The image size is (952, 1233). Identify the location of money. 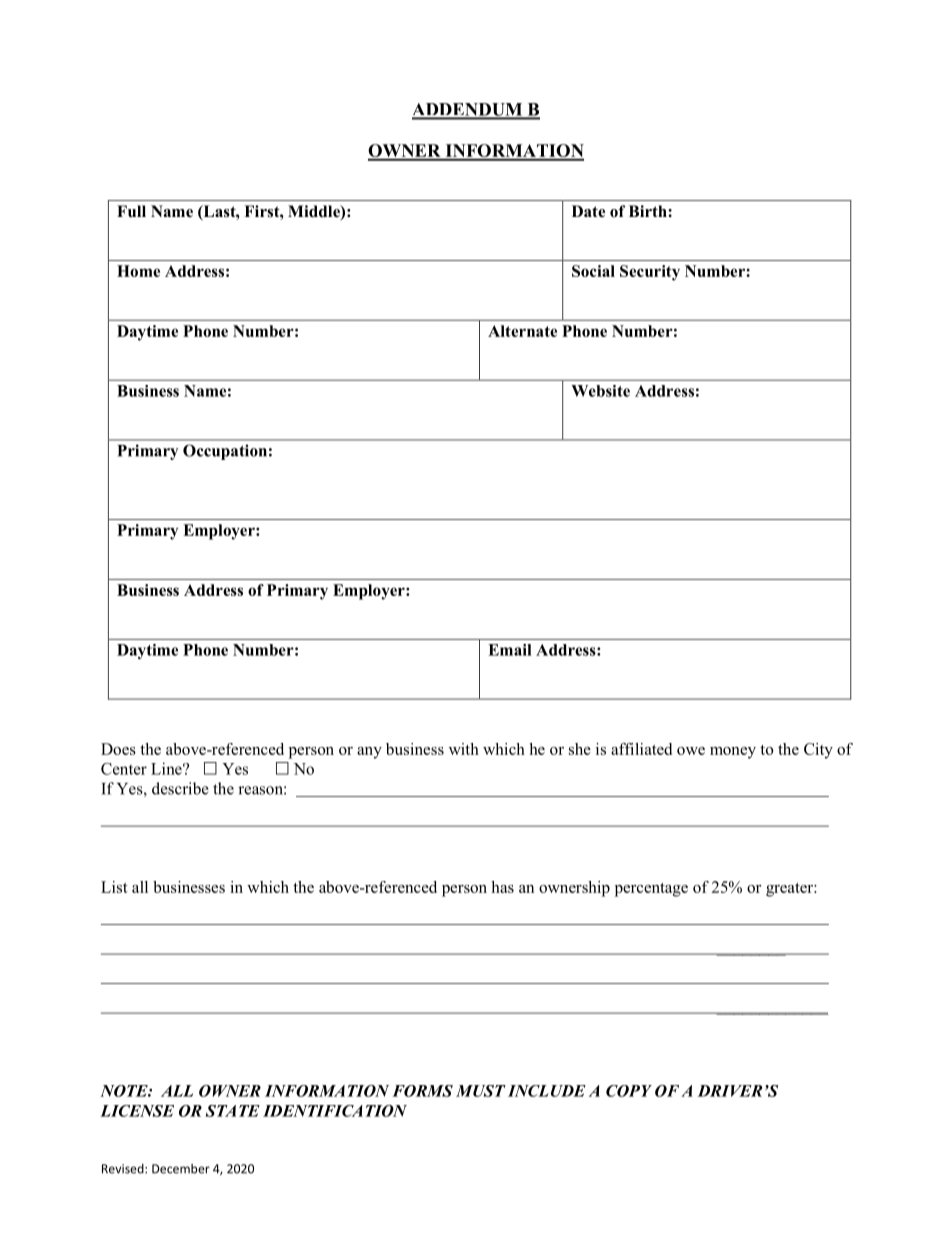
(733, 753).
